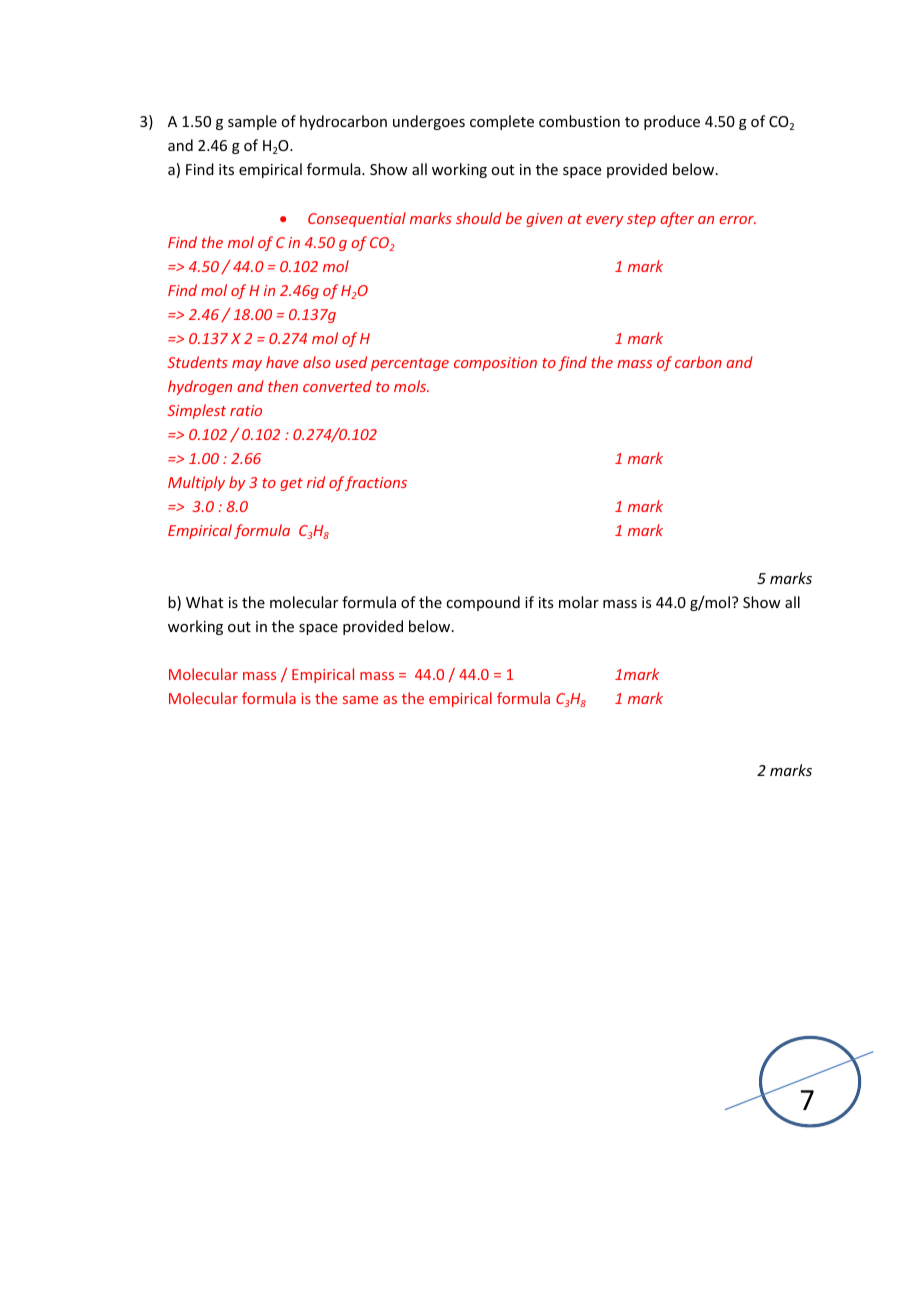  I want to click on undergoes, so click(429, 122).
